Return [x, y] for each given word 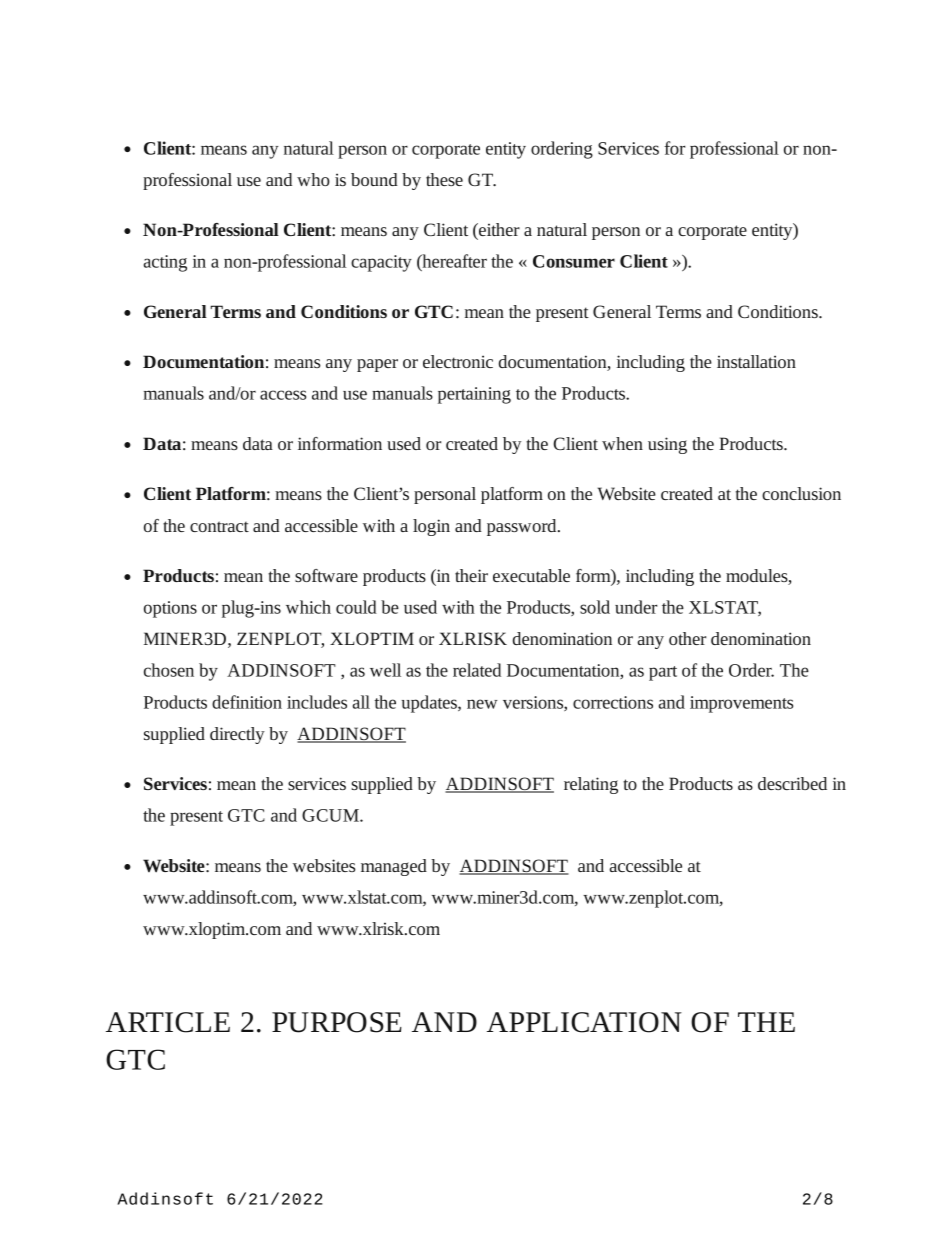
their [471, 575]
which [308, 607]
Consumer [574, 261]
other [687, 638]
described [792, 783]
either [498, 229]
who [313, 179]
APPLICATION [584, 1022]
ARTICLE [168, 1022]
